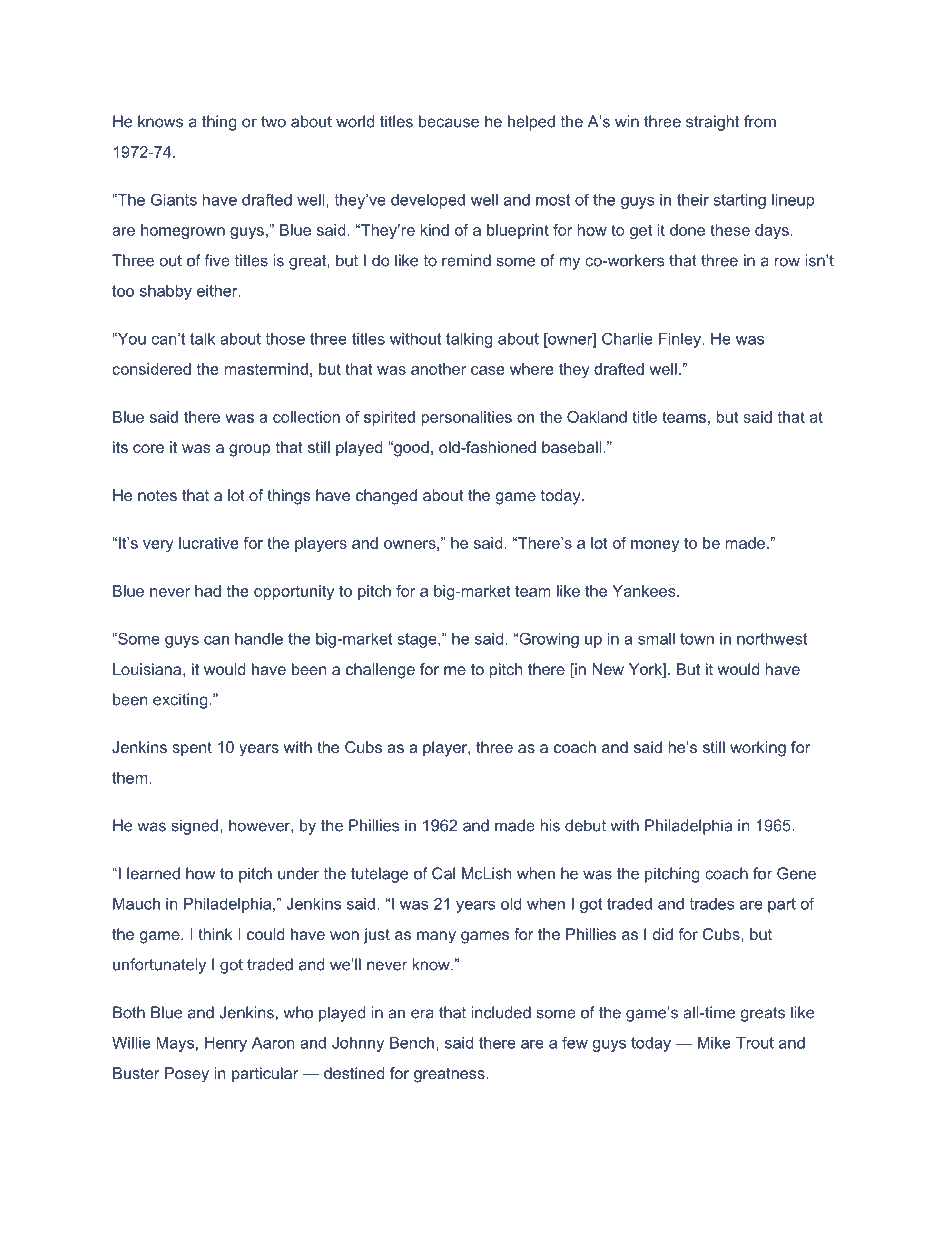  Describe the element at coordinates (712, 123) in the document. I see `straight` at that location.
